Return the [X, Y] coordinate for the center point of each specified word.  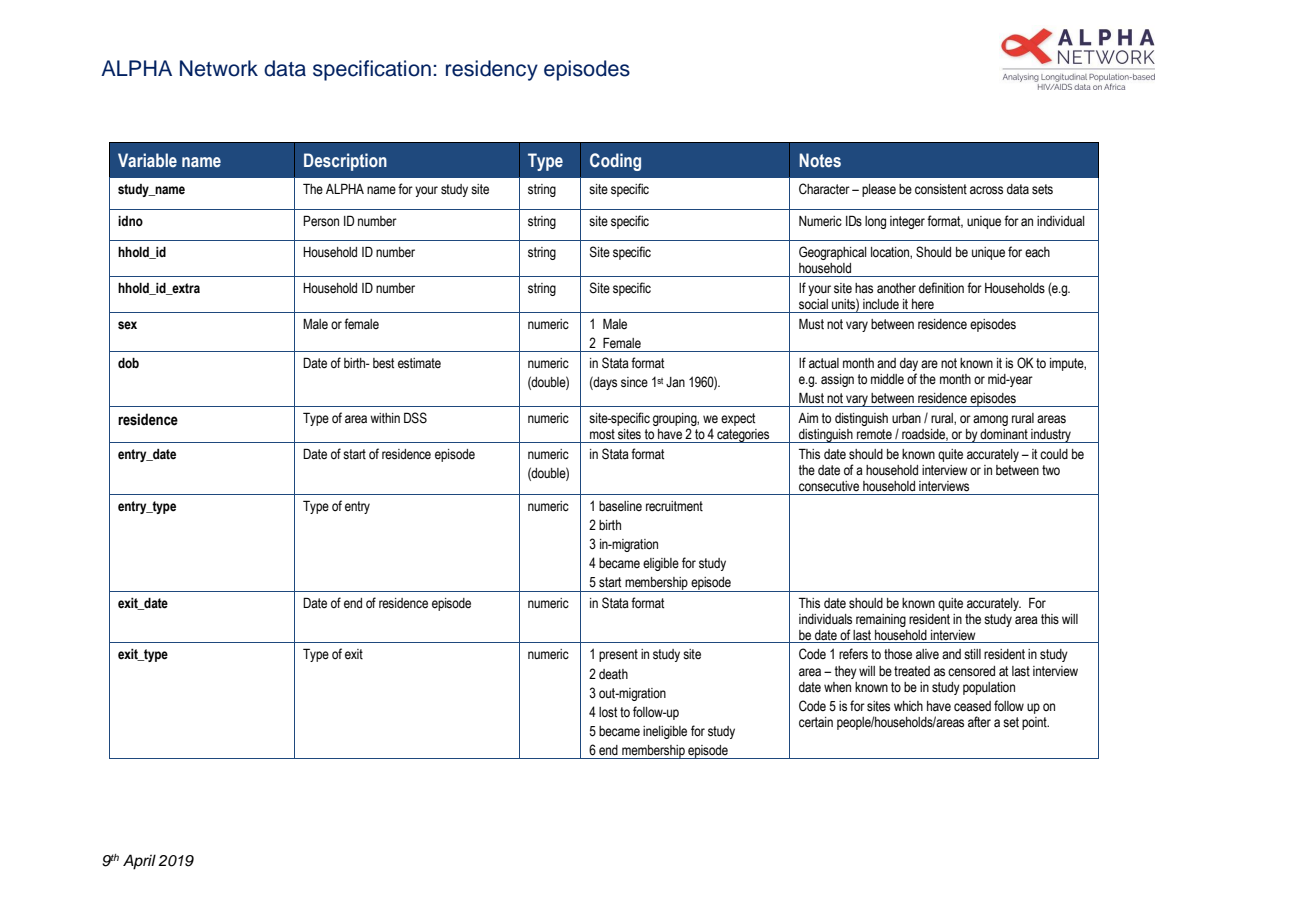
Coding [615, 162]
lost [608, 712]
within [385, 418]
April [139, 862]
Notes [820, 160]
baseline [620, 506]
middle [887, 379]
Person [321, 220]
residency [492, 70]
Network [219, 68]
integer [907, 222]
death [613, 674]
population [989, 688]
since [634, 382]
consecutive [829, 486]
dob [128, 363]
